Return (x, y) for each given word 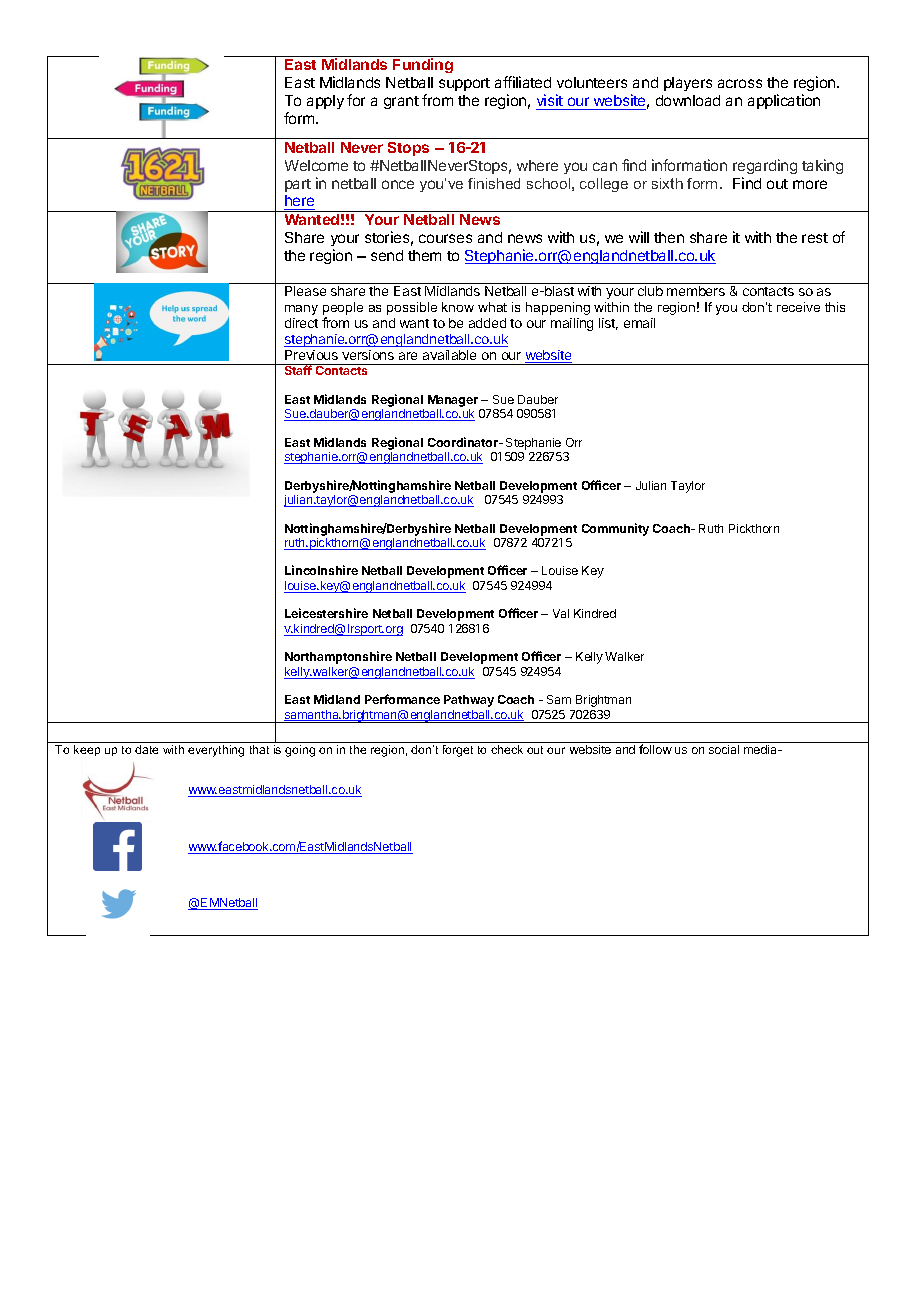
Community (615, 529)
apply (325, 102)
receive (798, 307)
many (301, 310)
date (146, 749)
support (464, 84)
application (784, 101)
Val (561, 613)
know (458, 307)
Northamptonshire (338, 657)
